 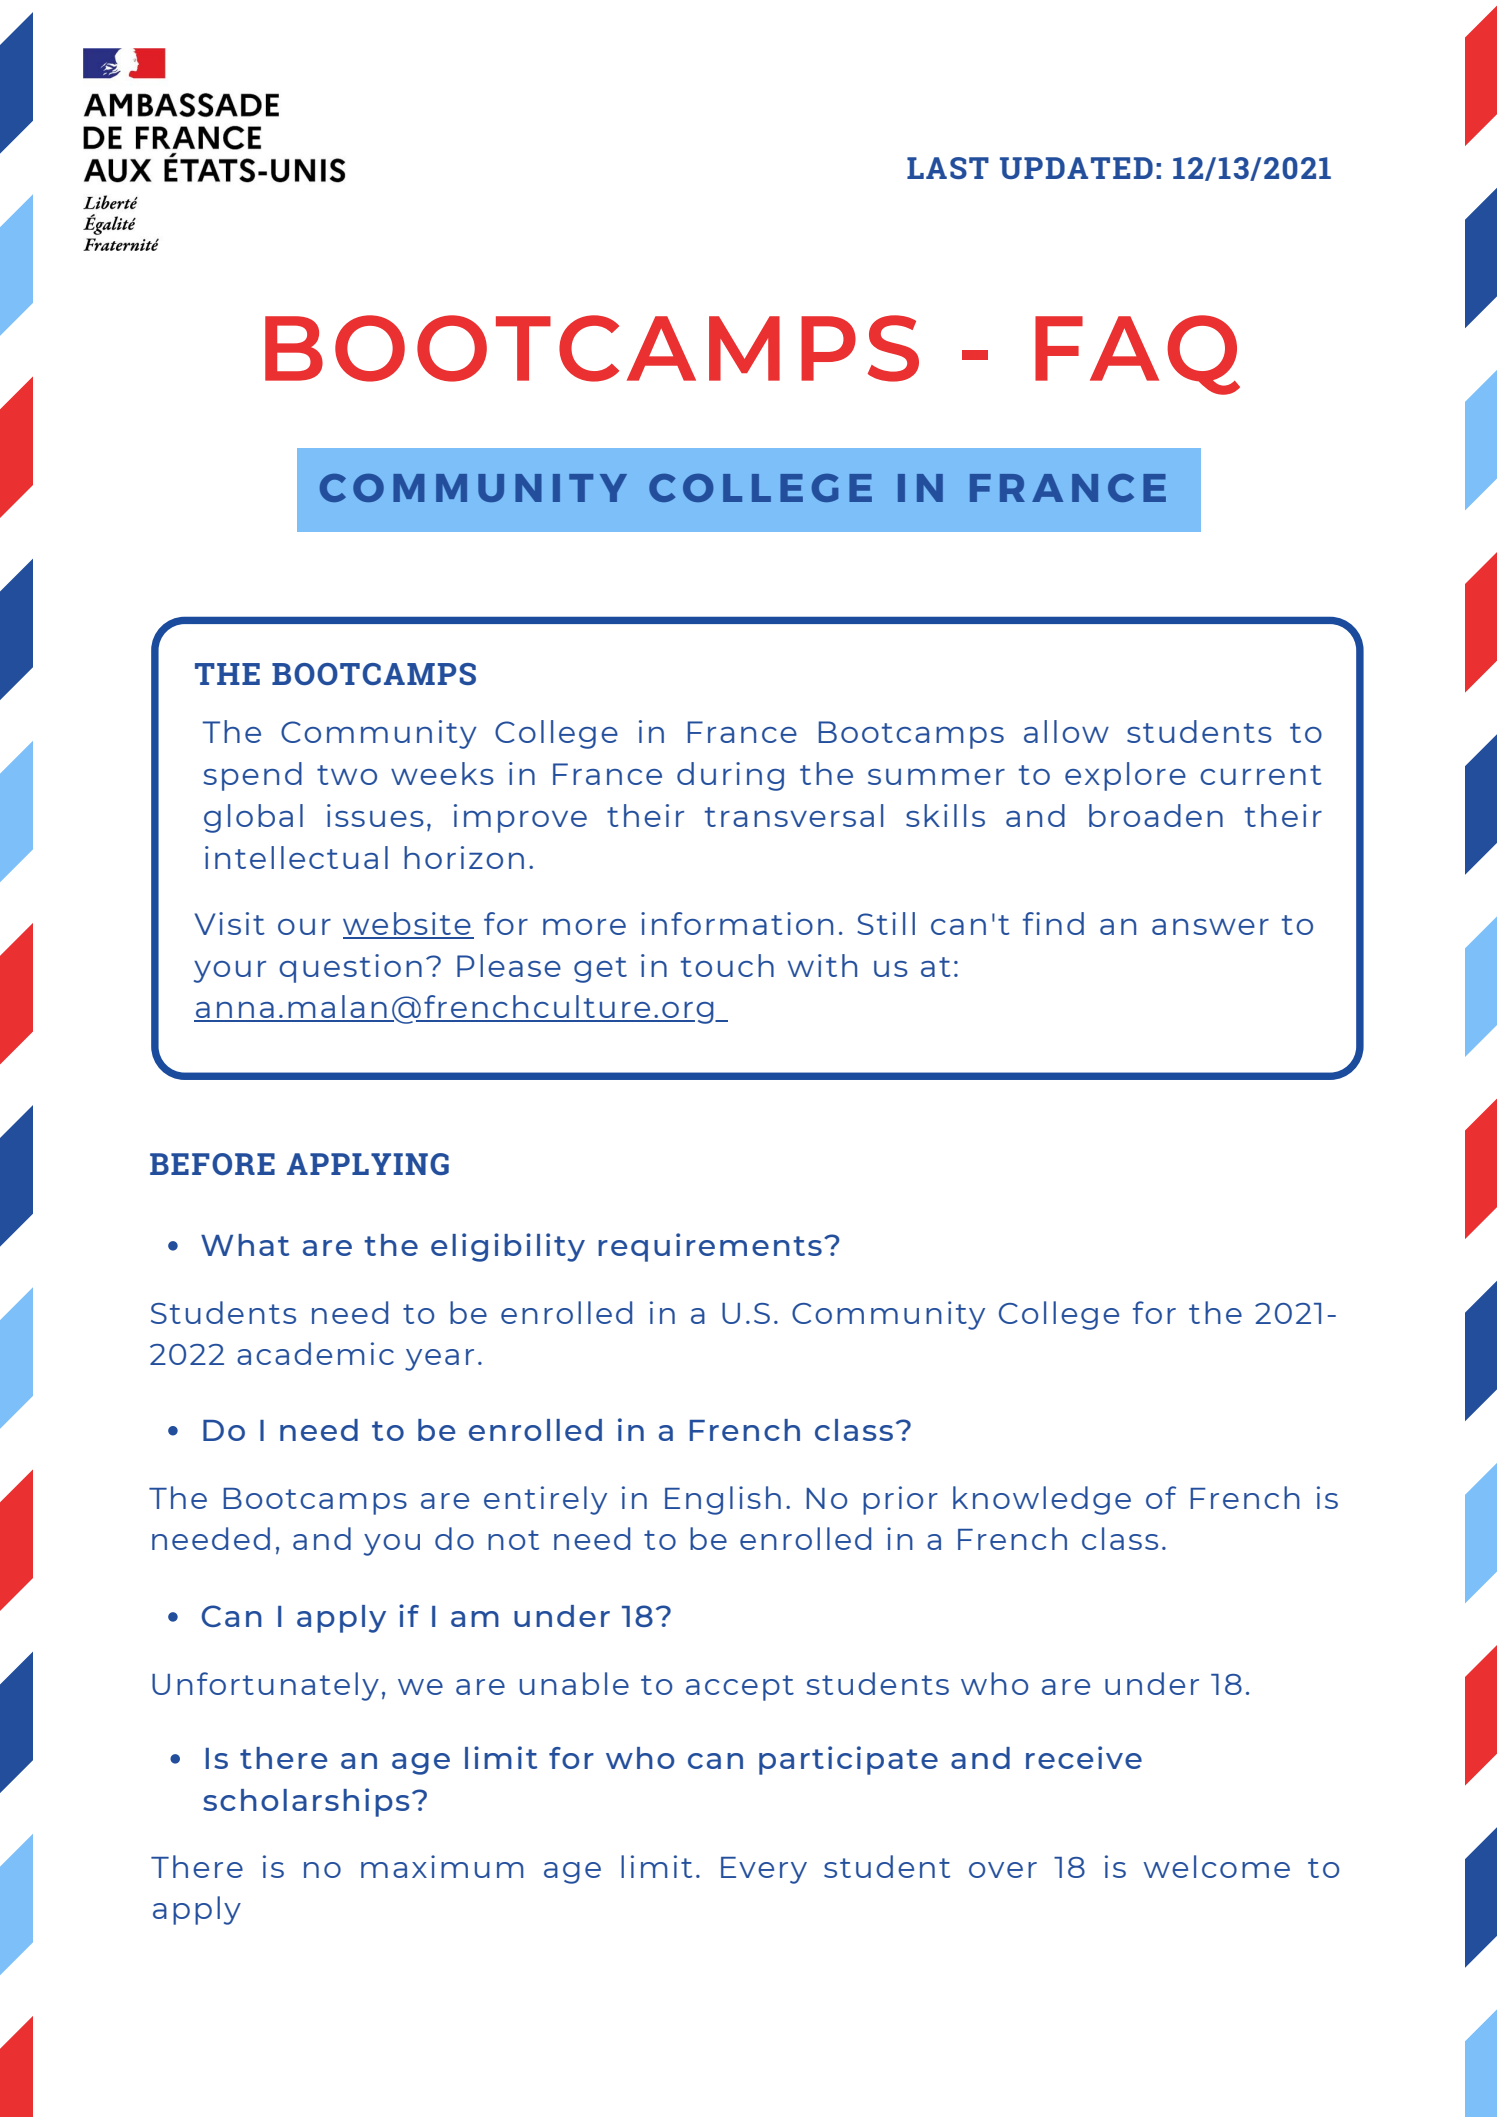 I want to click on LAST, so click(x=948, y=168).
